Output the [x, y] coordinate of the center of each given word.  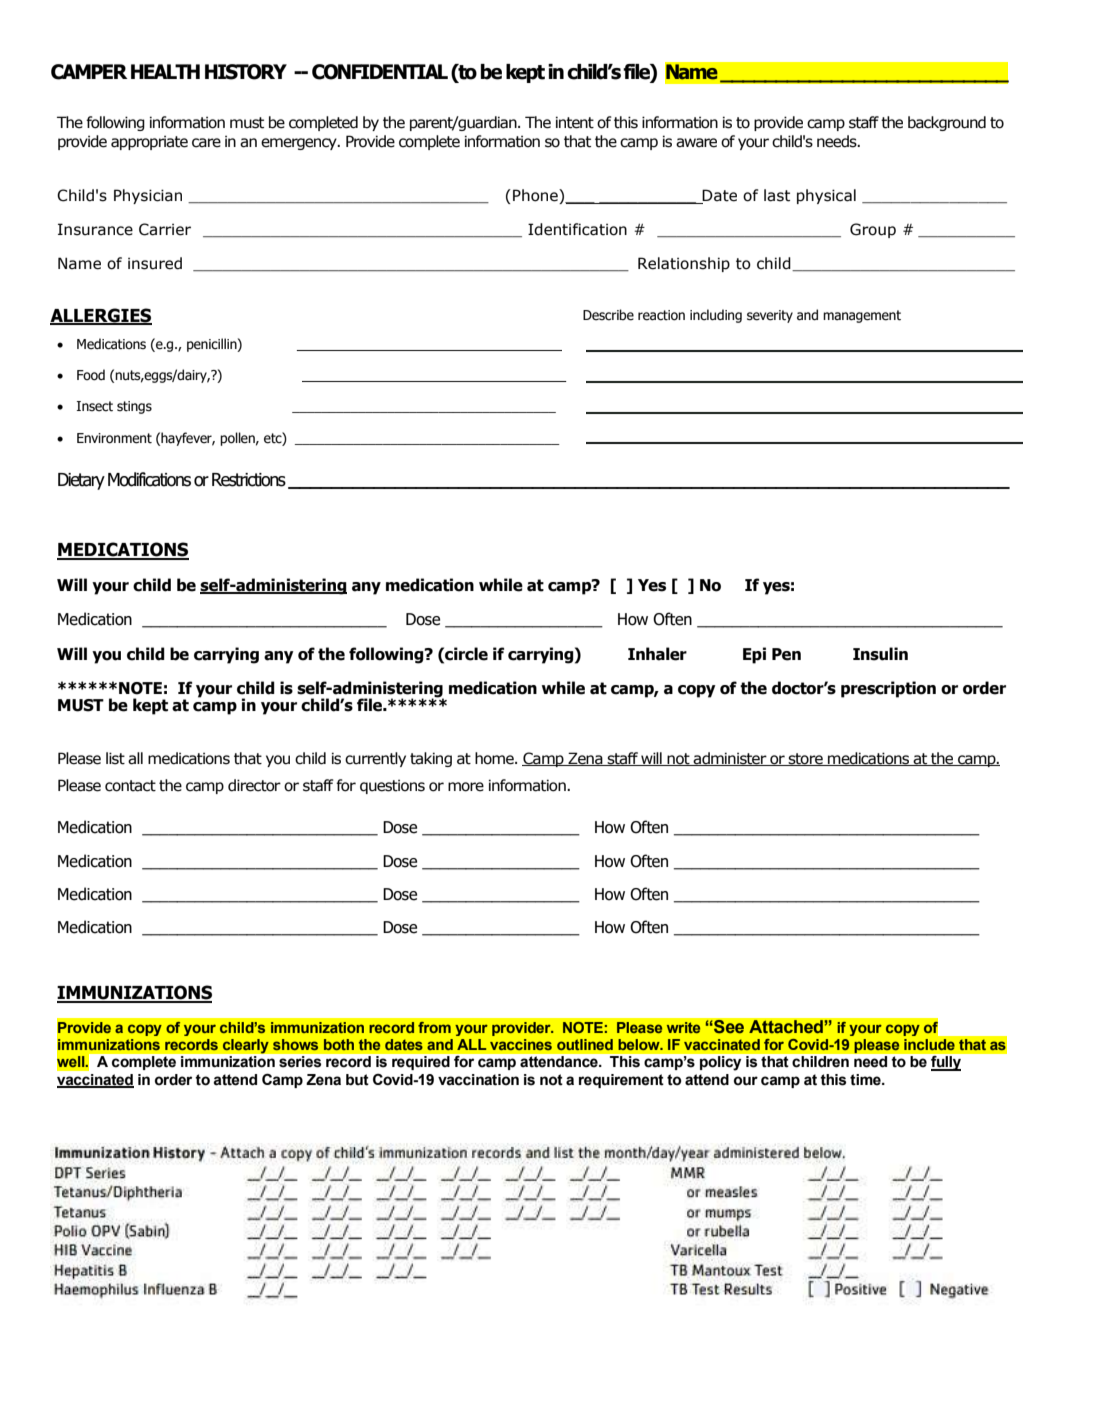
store [806, 759]
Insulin [880, 654]
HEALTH [165, 71]
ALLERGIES [101, 316]
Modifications [149, 479]
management [862, 316]
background [947, 123]
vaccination [478, 1080]
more [466, 787]
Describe [608, 315]
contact [130, 786]
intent [575, 122]
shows [295, 1044]
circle [465, 654]
